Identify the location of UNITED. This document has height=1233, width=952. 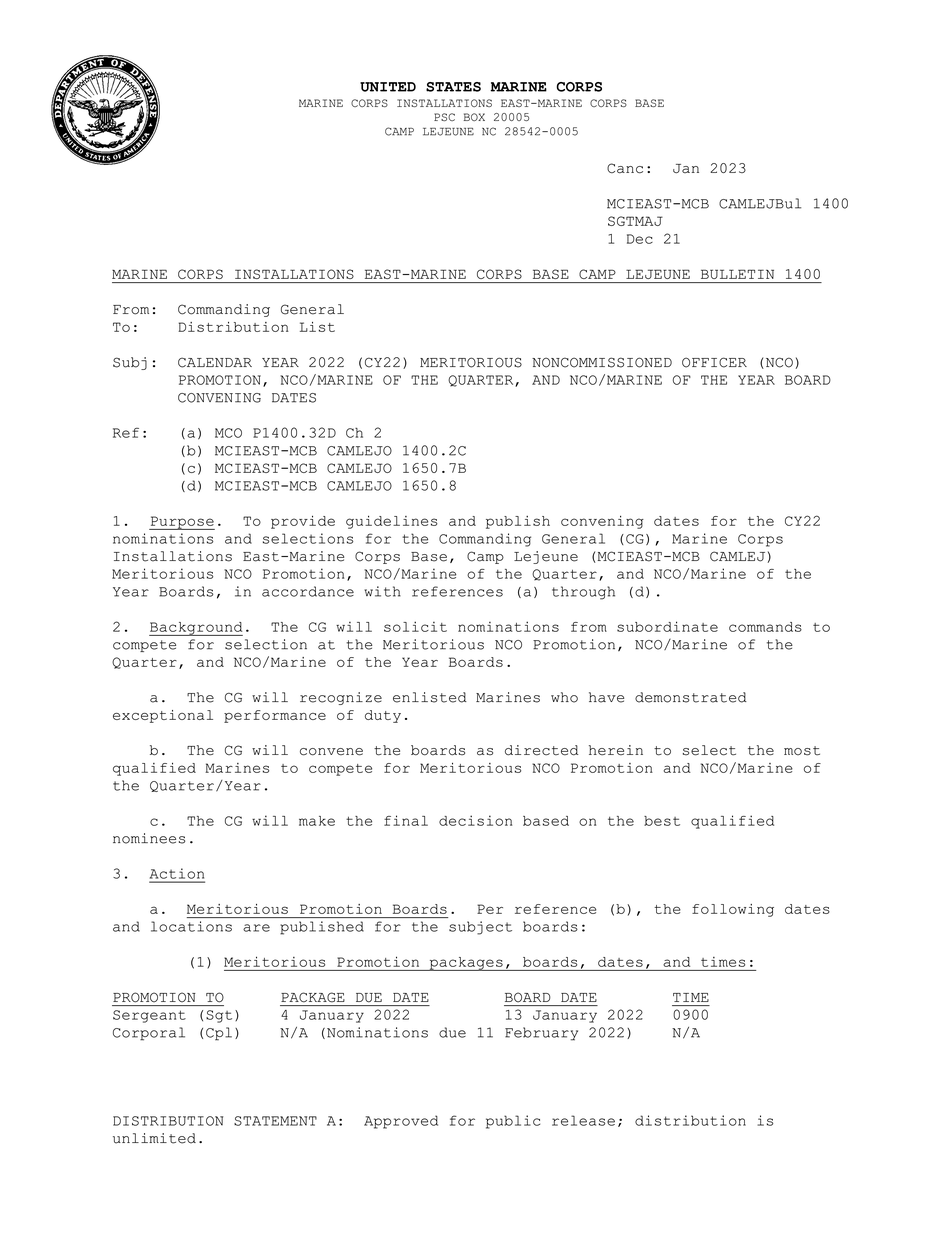
(388, 87).
